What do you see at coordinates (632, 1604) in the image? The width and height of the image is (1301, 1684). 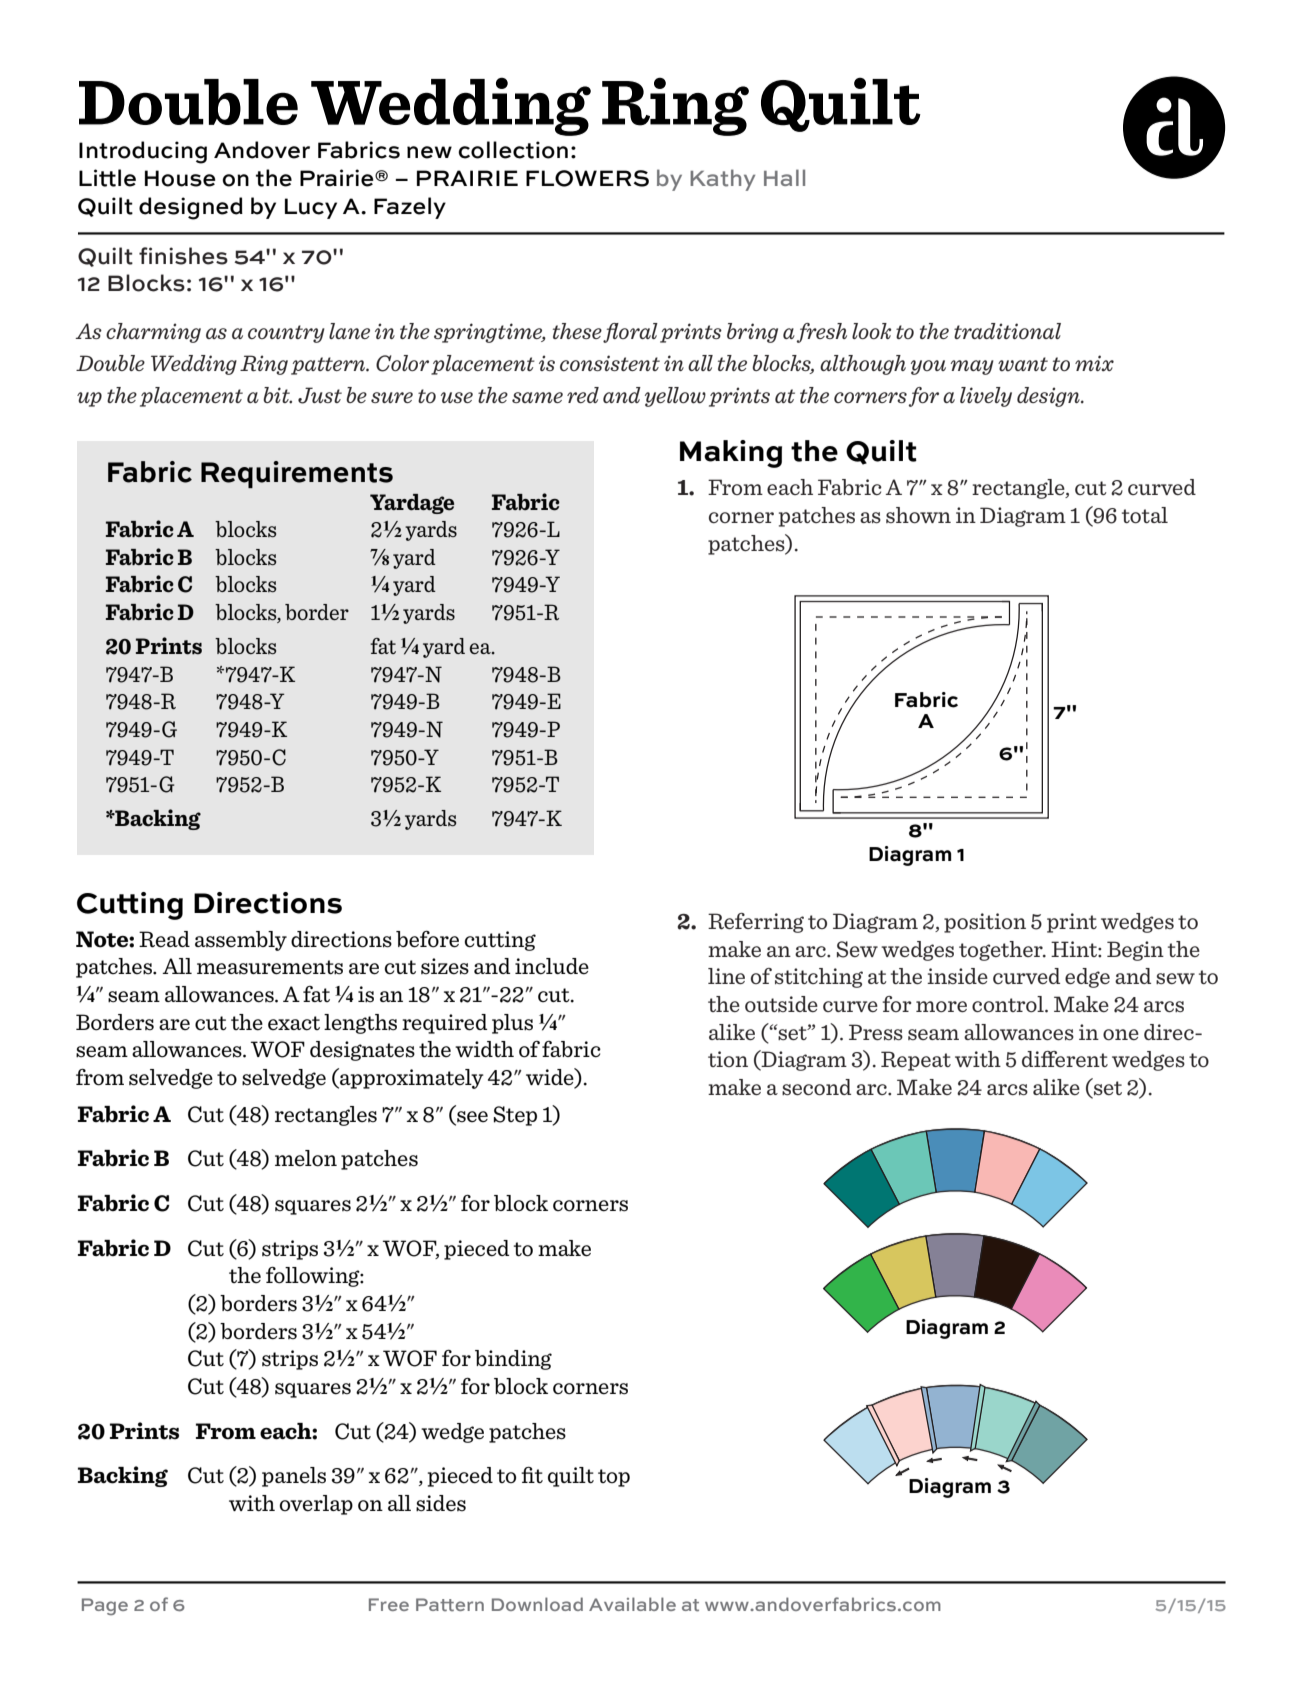 I see `Available` at bounding box center [632, 1604].
